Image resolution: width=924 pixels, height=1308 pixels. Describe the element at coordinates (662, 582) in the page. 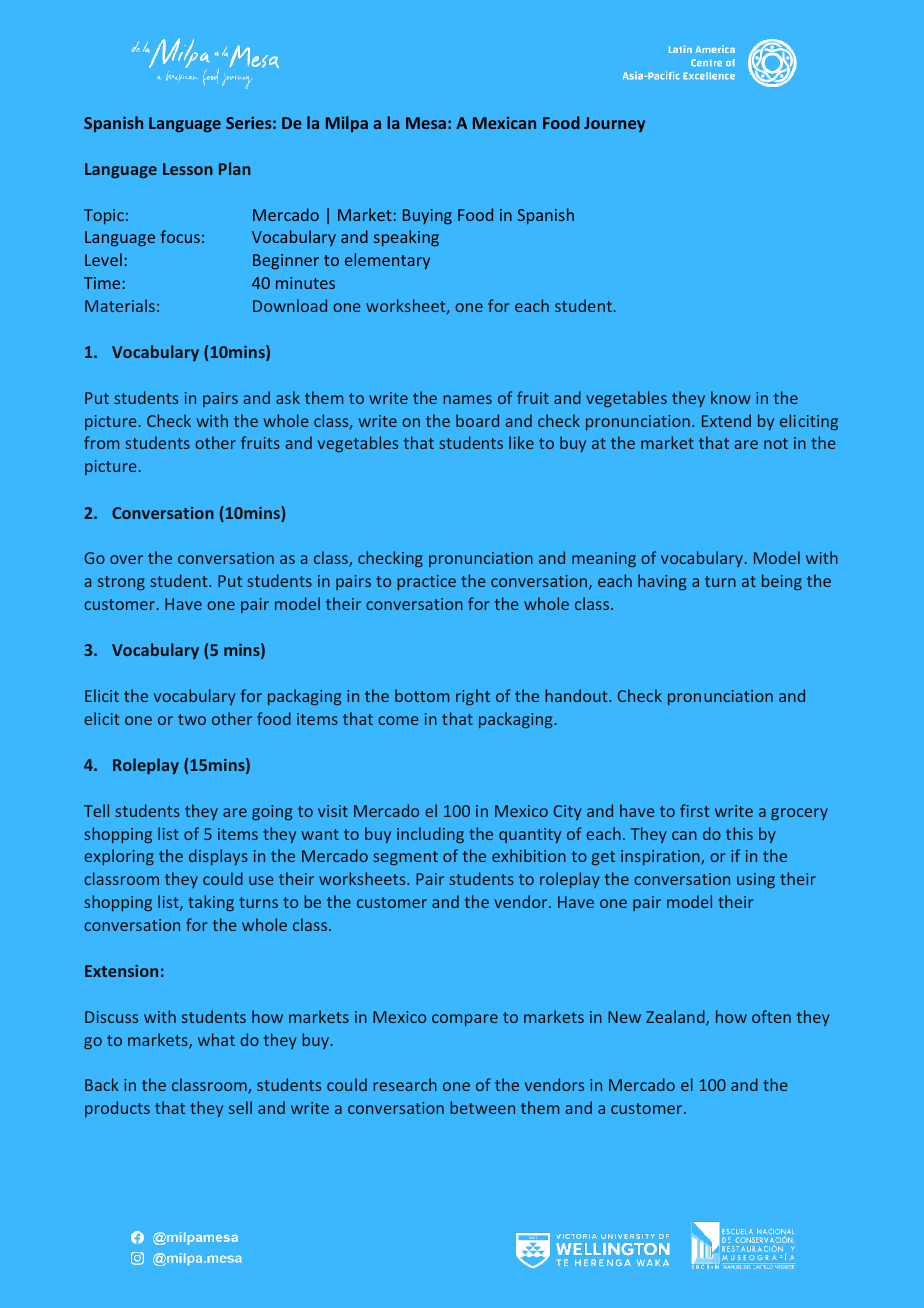

I see `having` at that location.
